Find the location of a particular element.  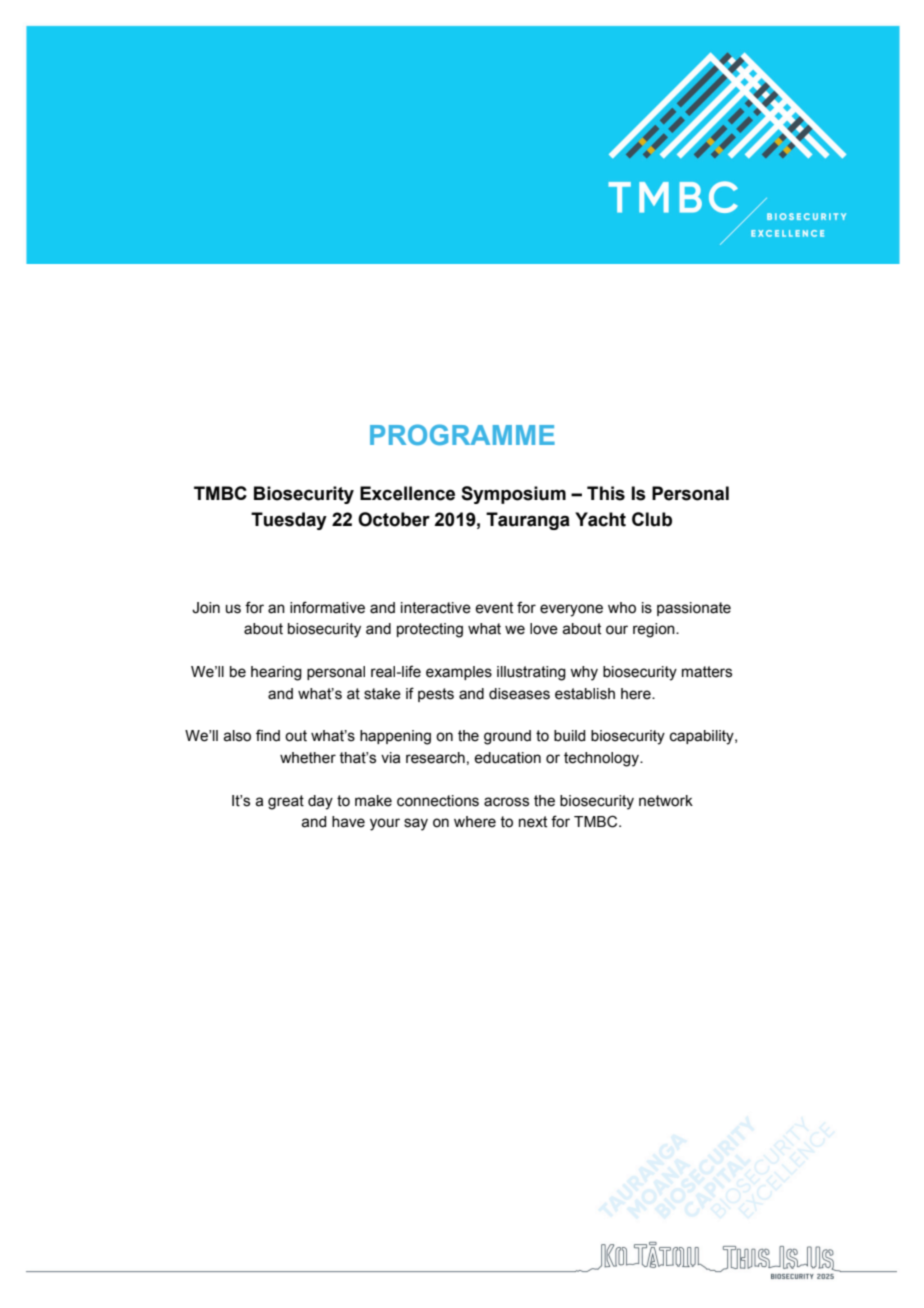

This is located at coordinates (606, 493).
